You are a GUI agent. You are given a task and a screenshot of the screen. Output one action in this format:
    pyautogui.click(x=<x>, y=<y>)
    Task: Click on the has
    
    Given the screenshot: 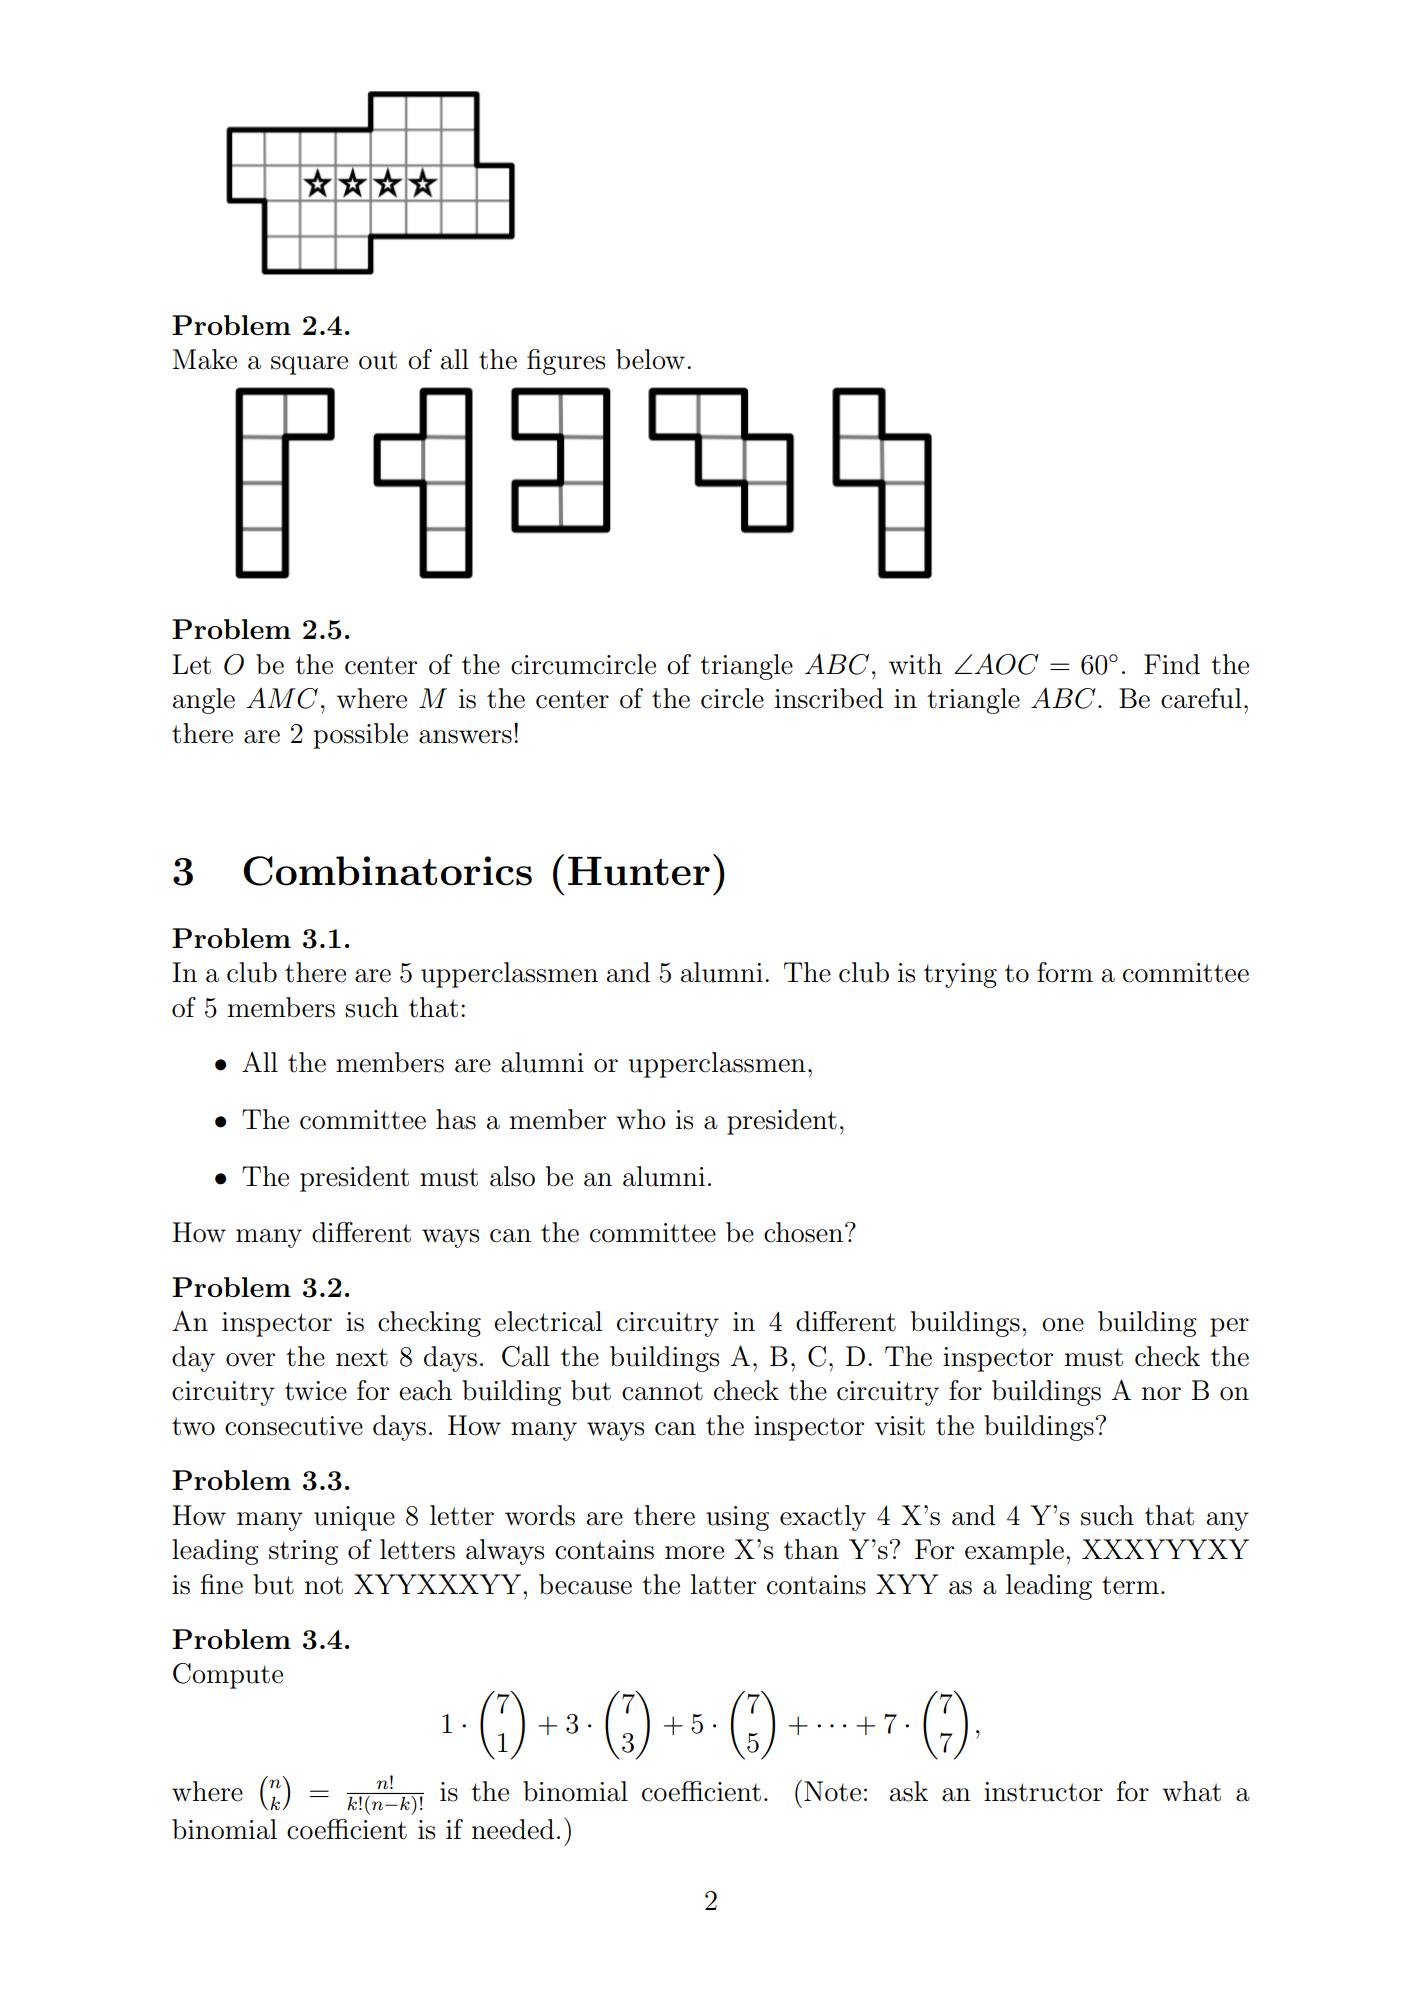 What is the action you would take?
    pyautogui.click(x=456, y=1119)
